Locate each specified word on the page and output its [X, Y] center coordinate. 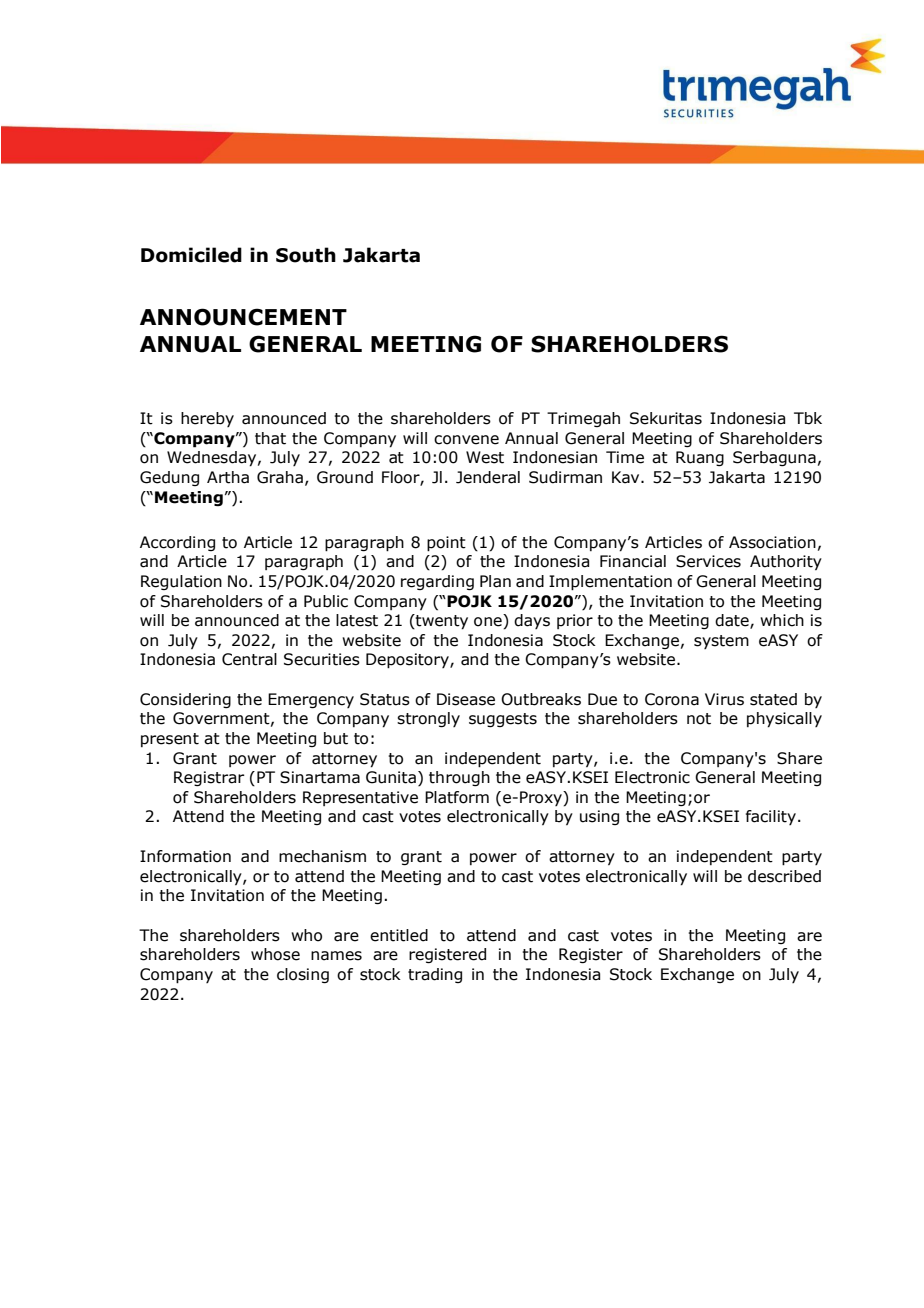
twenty [441, 622]
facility [771, 817]
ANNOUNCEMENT [243, 317]
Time [625, 457]
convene [466, 440]
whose [275, 954]
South [306, 255]
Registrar [209, 778]
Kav [627, 477]
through [459, 778]
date [733, 621]
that [270, 438]
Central [249, 659]
